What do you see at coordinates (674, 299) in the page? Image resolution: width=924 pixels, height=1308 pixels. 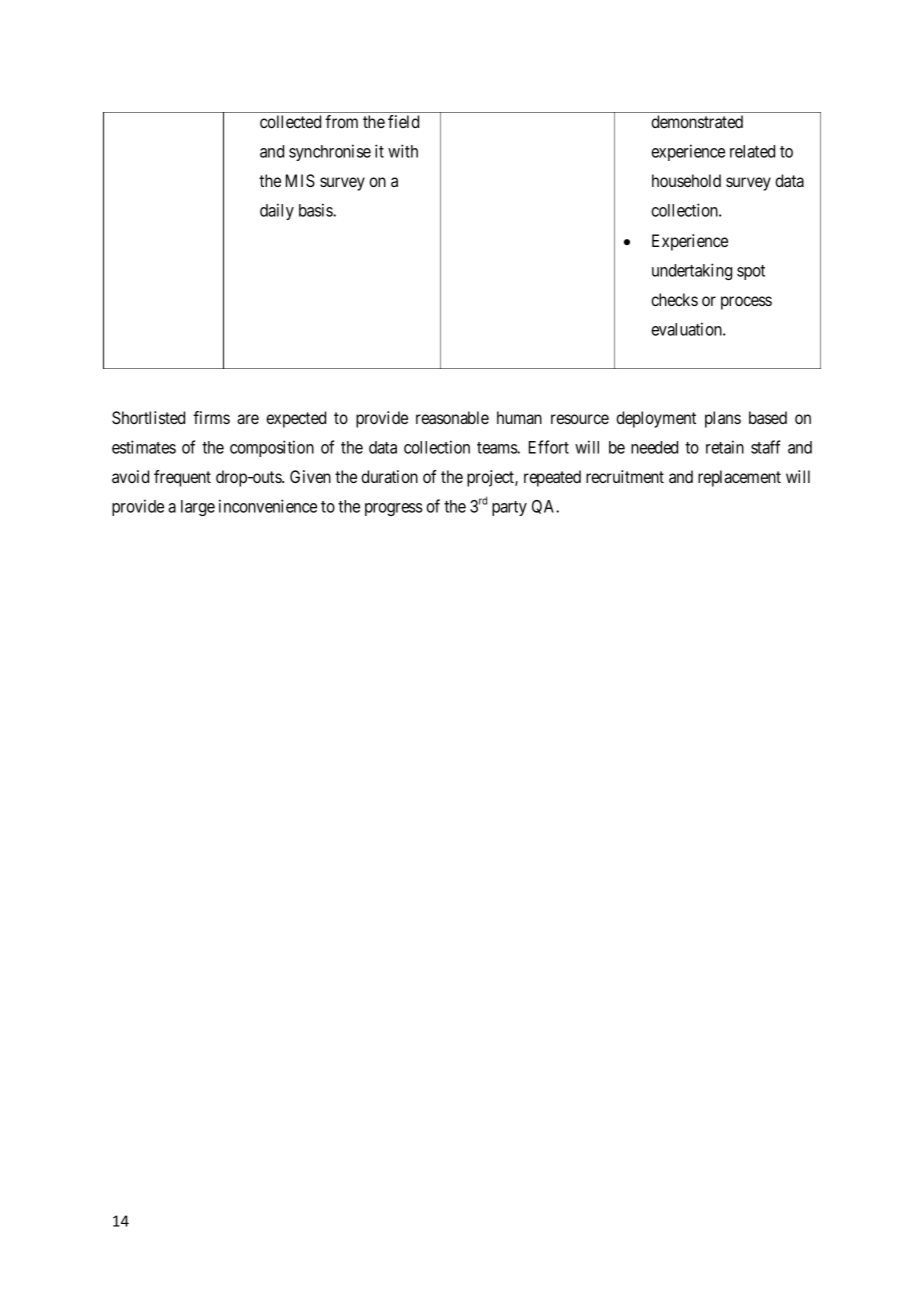 I see `checks` at bounding box center [674, 299].
